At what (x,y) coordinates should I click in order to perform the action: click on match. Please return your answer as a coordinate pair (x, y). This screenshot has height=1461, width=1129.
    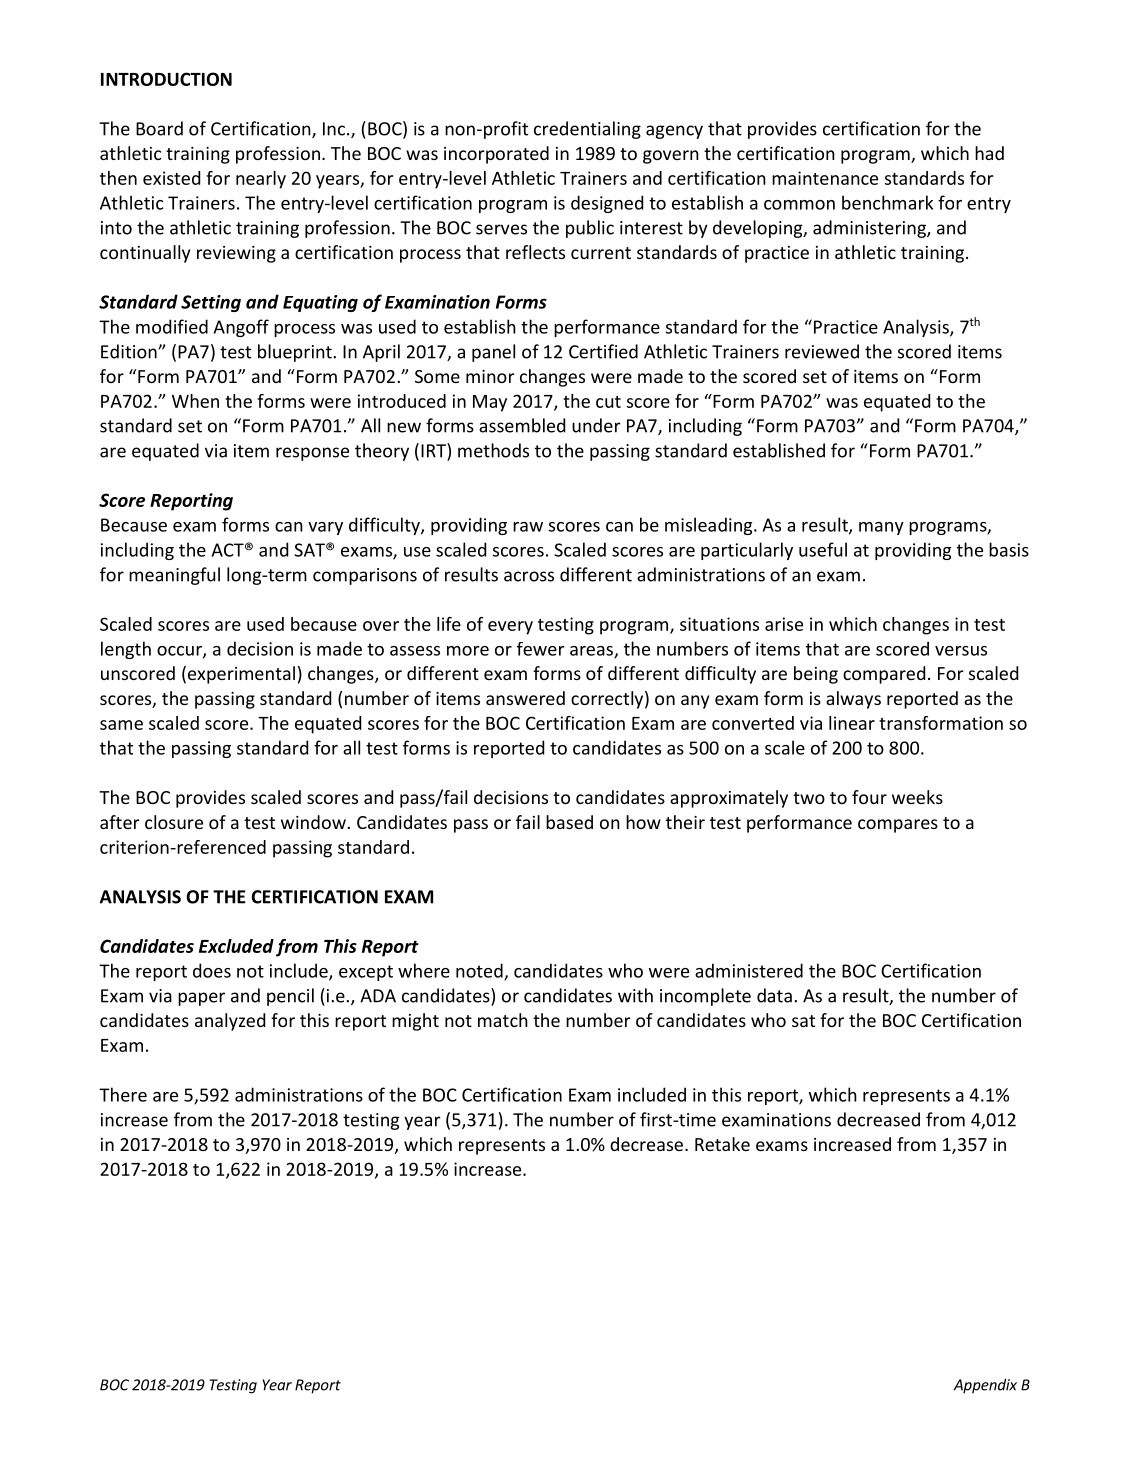
    Looking at the image, I should click on (503, 1020).
